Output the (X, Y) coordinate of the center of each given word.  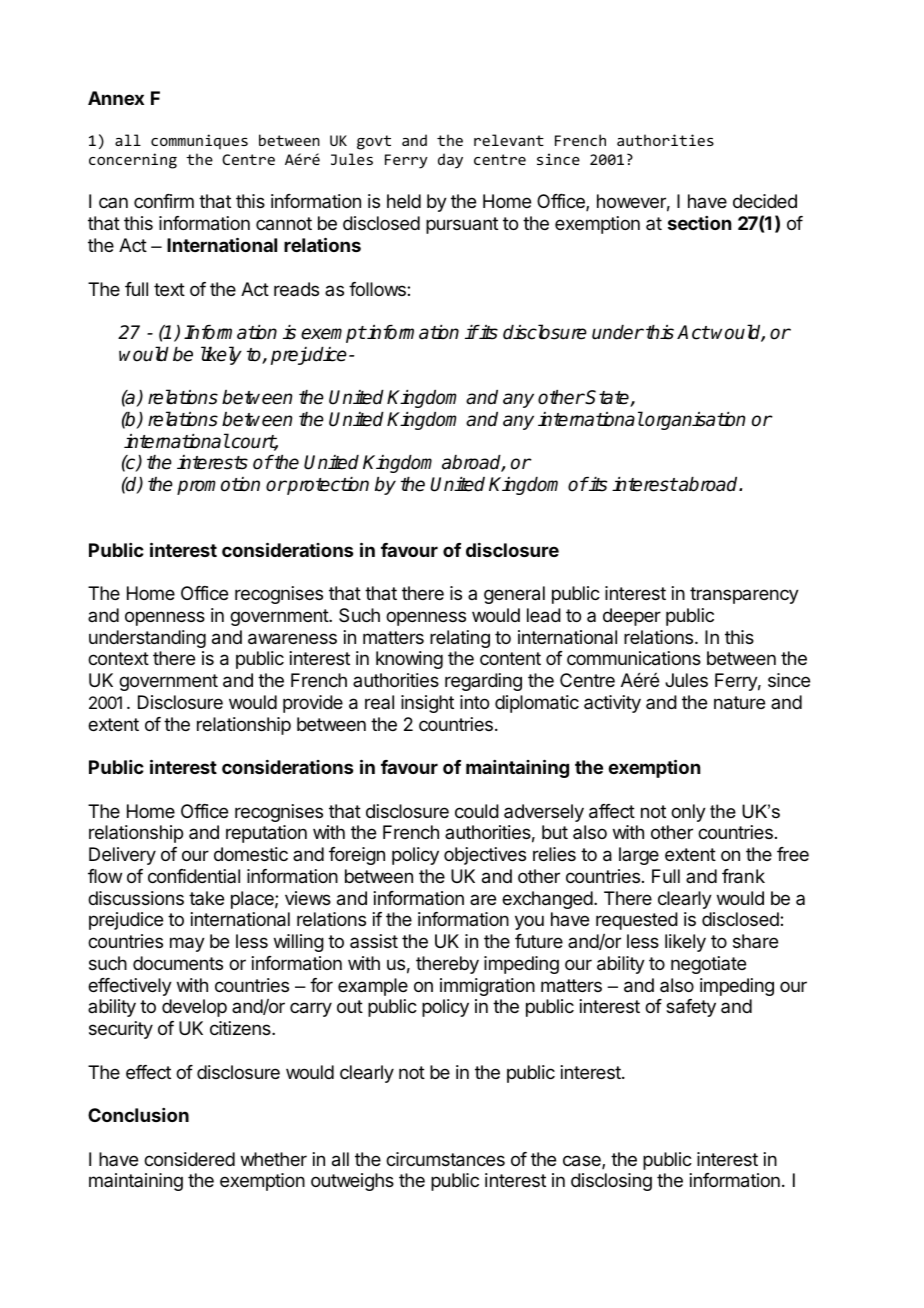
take (206, 898)
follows (378, 289)
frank (743, 876)
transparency (744, 595)
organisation (694, 421)
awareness (292, 639)
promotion (218, 486)
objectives (485, 856)
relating (460, 639)
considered (189, 1159)
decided (765, 201)
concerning (133, 161)
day (450, 161)
